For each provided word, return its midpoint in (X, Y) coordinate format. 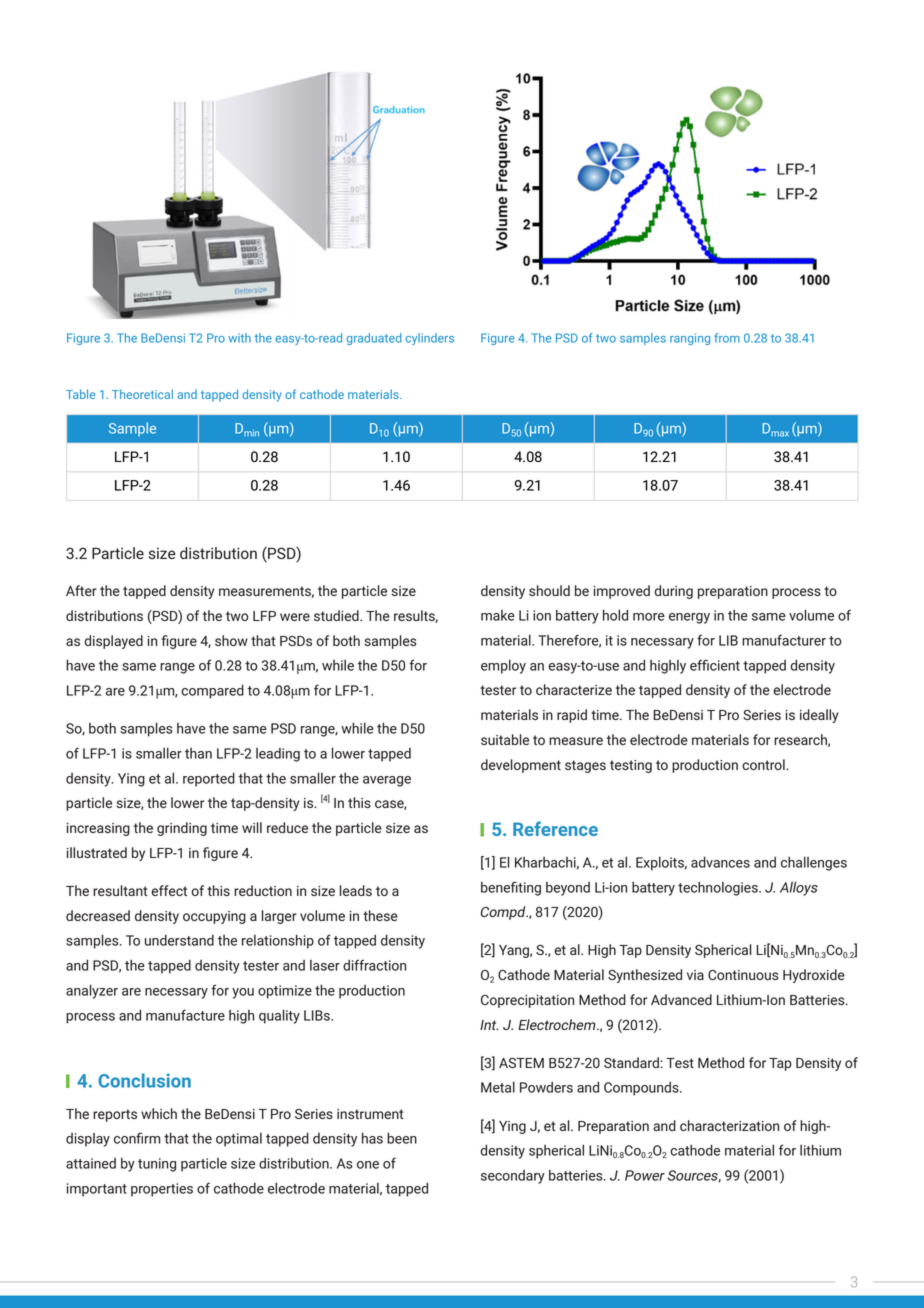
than (198, 753)
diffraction (374, 965)
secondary (513, 1177)
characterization (729, 1125)
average (387, 781)
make (498, 615)
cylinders (430, 339)
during (673, 592)
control (764, 764)
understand (179, 940)
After (81, 590)
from (727, 338)
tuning (157, 1165)
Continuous (743, 974)
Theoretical (142, 394)
